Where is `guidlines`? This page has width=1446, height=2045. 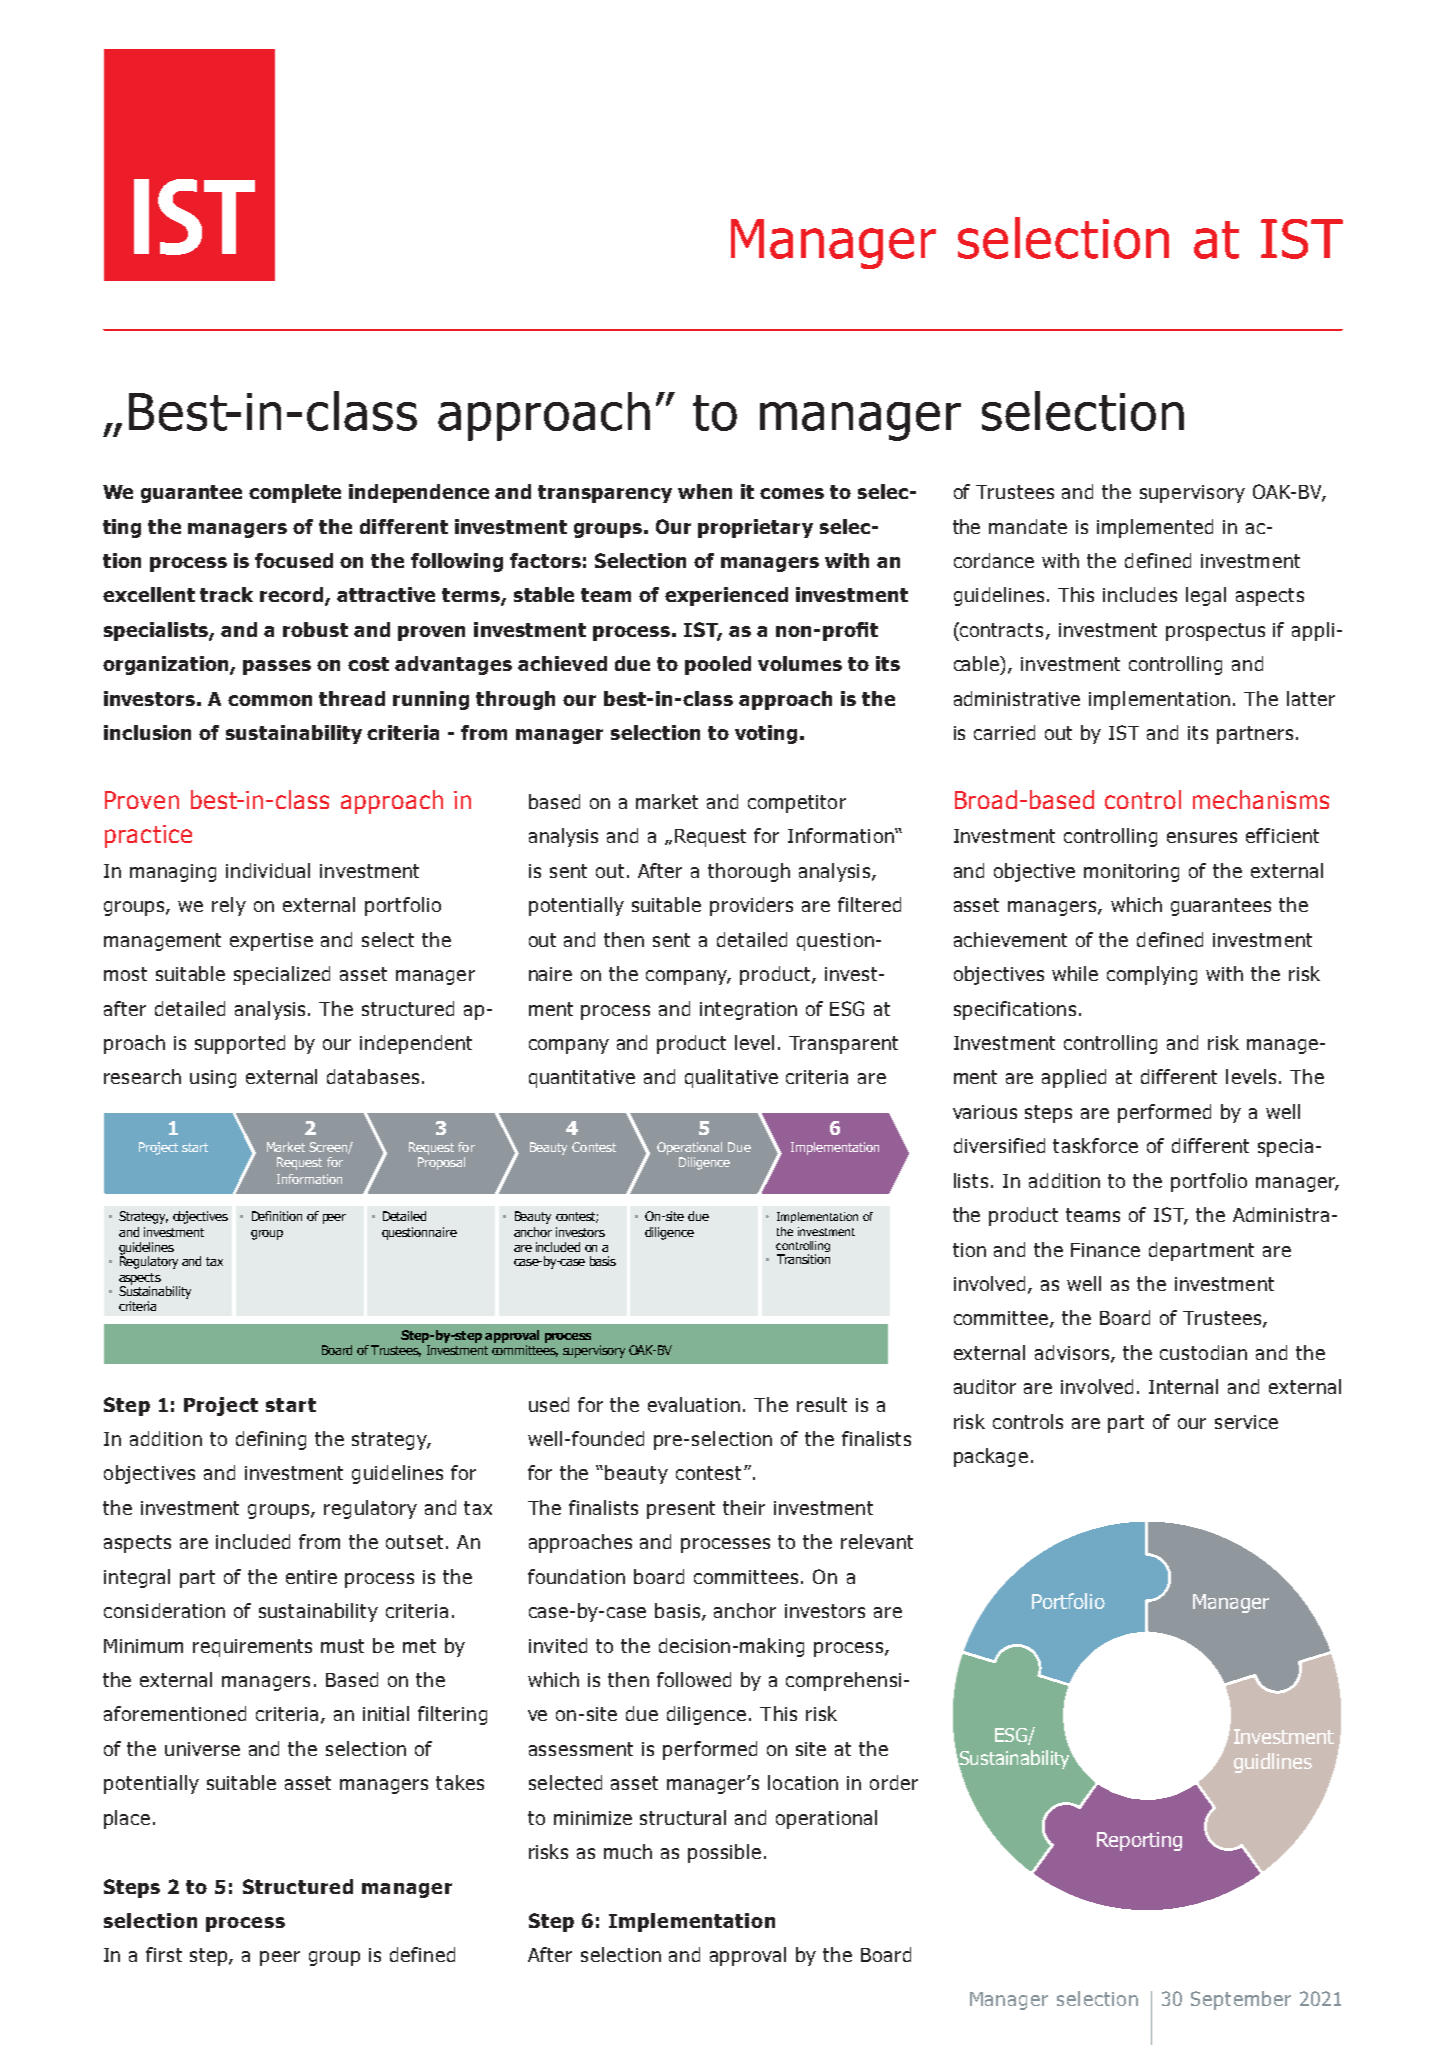 guidlines is located at coordinates (1273, 1763).
